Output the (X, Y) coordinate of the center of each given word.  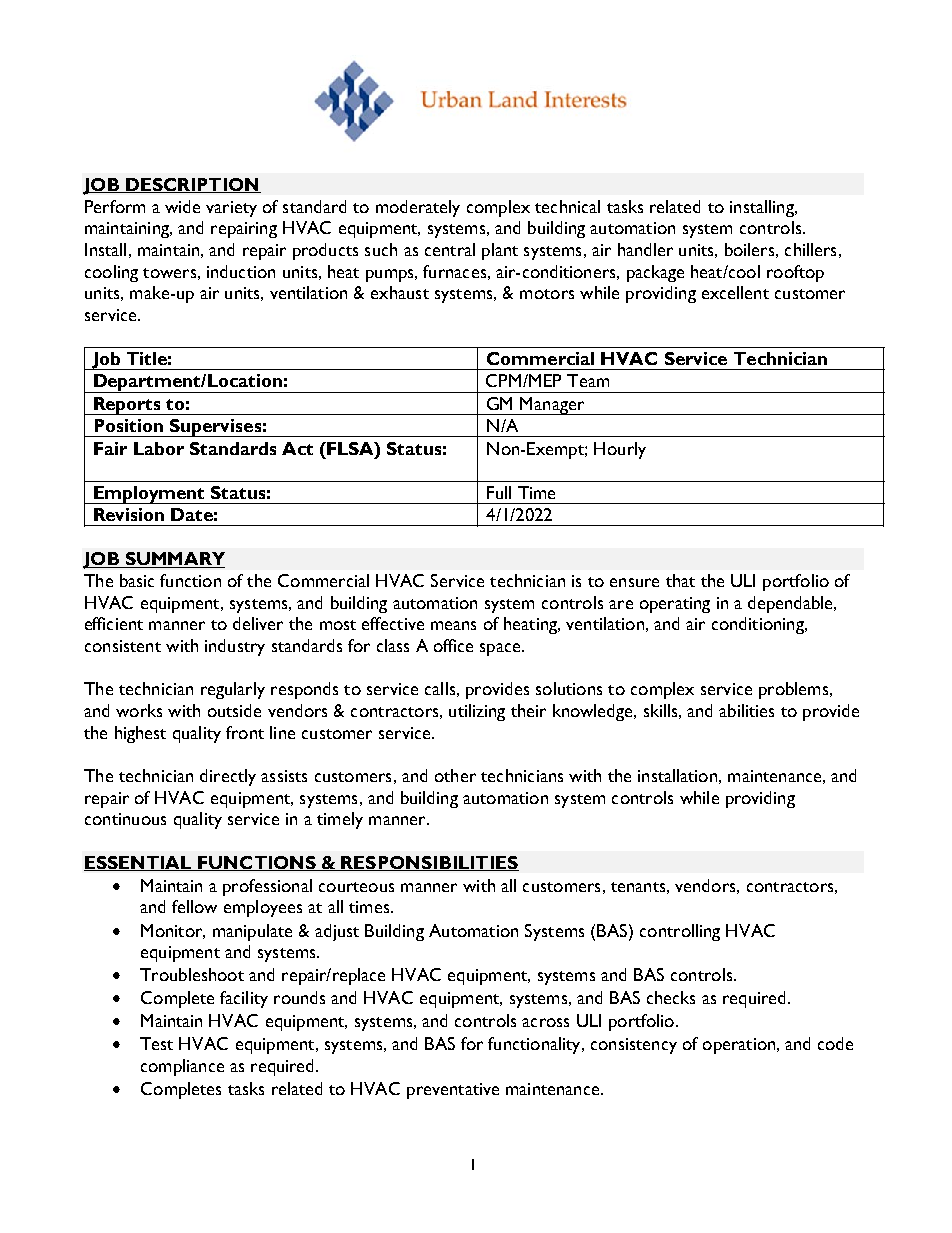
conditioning (759, 625)
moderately (418, 208)
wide (182, 206)
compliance (182, 1067)
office (453, 645)
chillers (810, 249)
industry (235, 647)
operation (740, 1046)
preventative (453, 1091)
